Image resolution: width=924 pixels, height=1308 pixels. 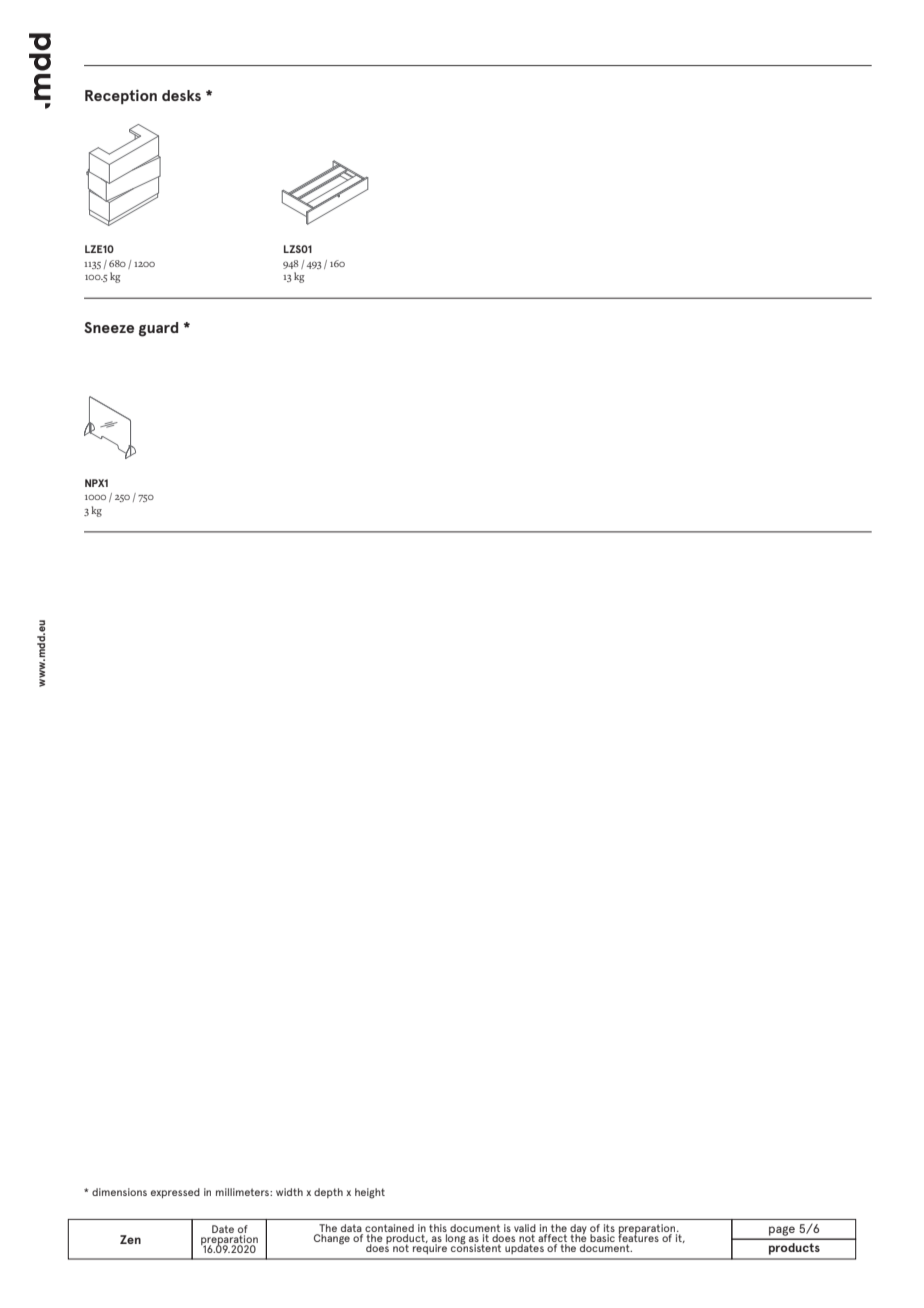 What do you see at coordinates (109, 327) in the screenshot?
I see `Sneeze` at bounding box center [109, 327].
